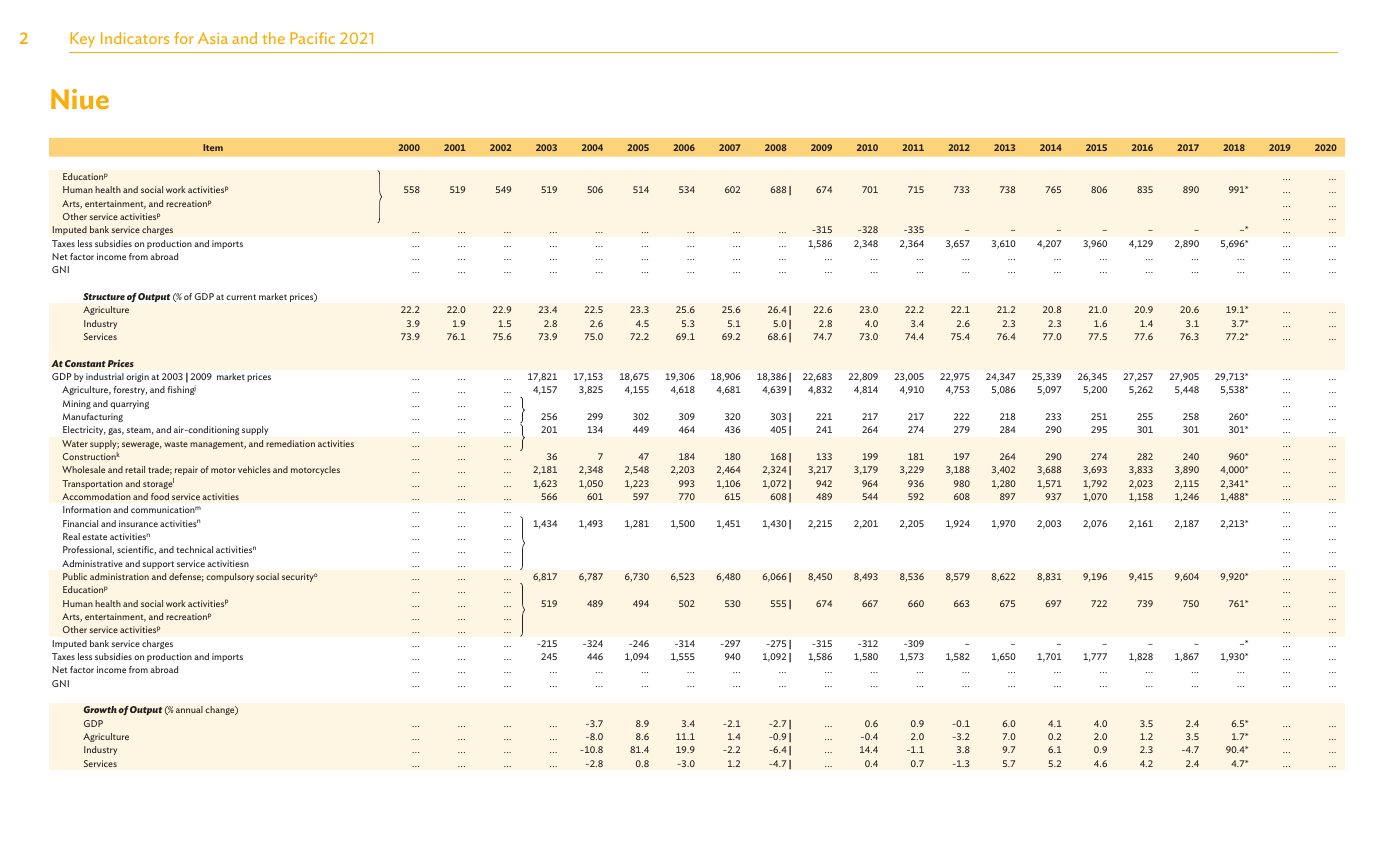  Describe the element at coordinates (312, 38) in the page. I see `Pacific` at that location.
